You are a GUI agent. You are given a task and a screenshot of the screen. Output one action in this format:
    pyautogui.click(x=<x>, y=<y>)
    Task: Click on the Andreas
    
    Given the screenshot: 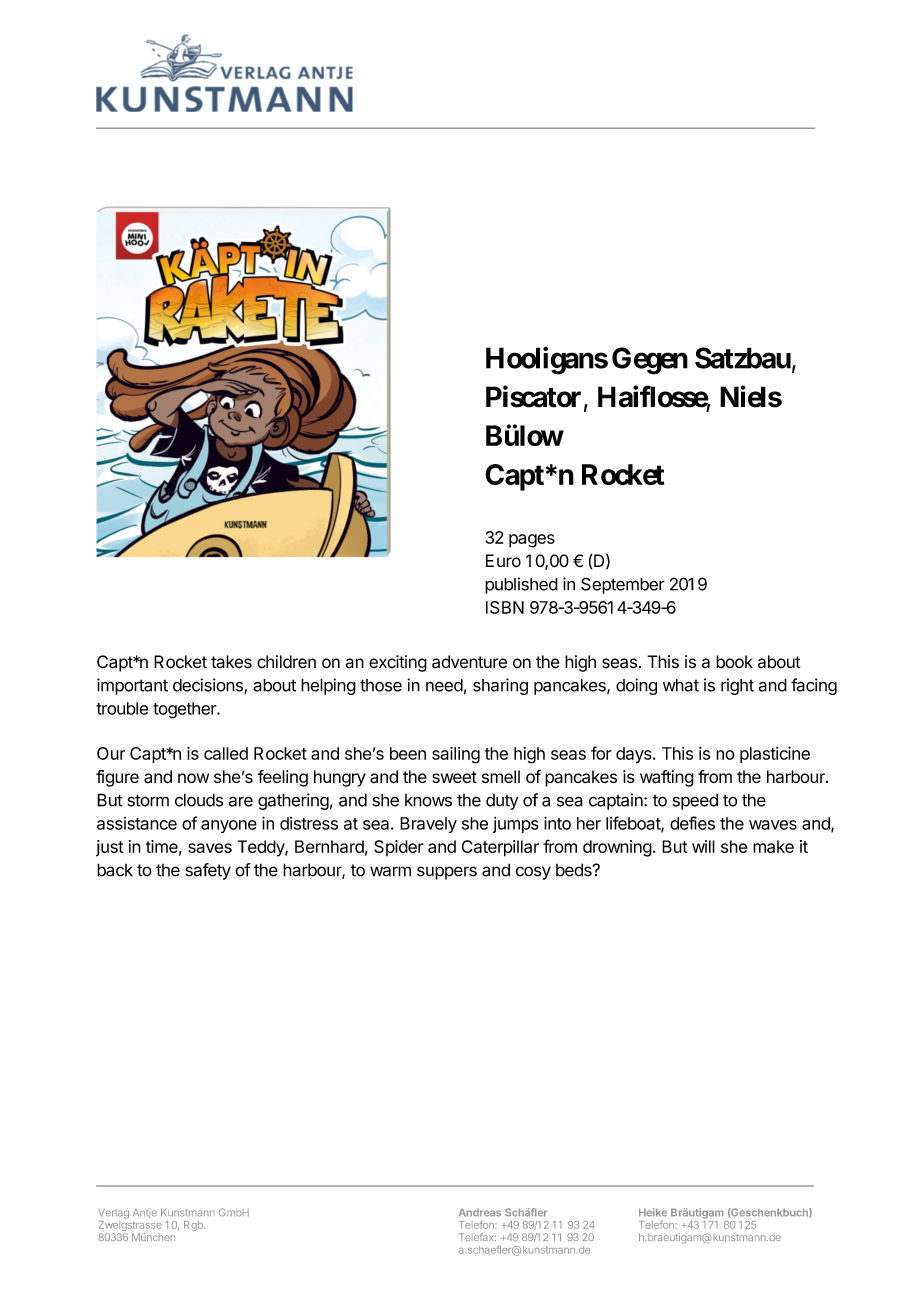 What is the action you would take?
    pyautogui.click(x=480, y=1212)
